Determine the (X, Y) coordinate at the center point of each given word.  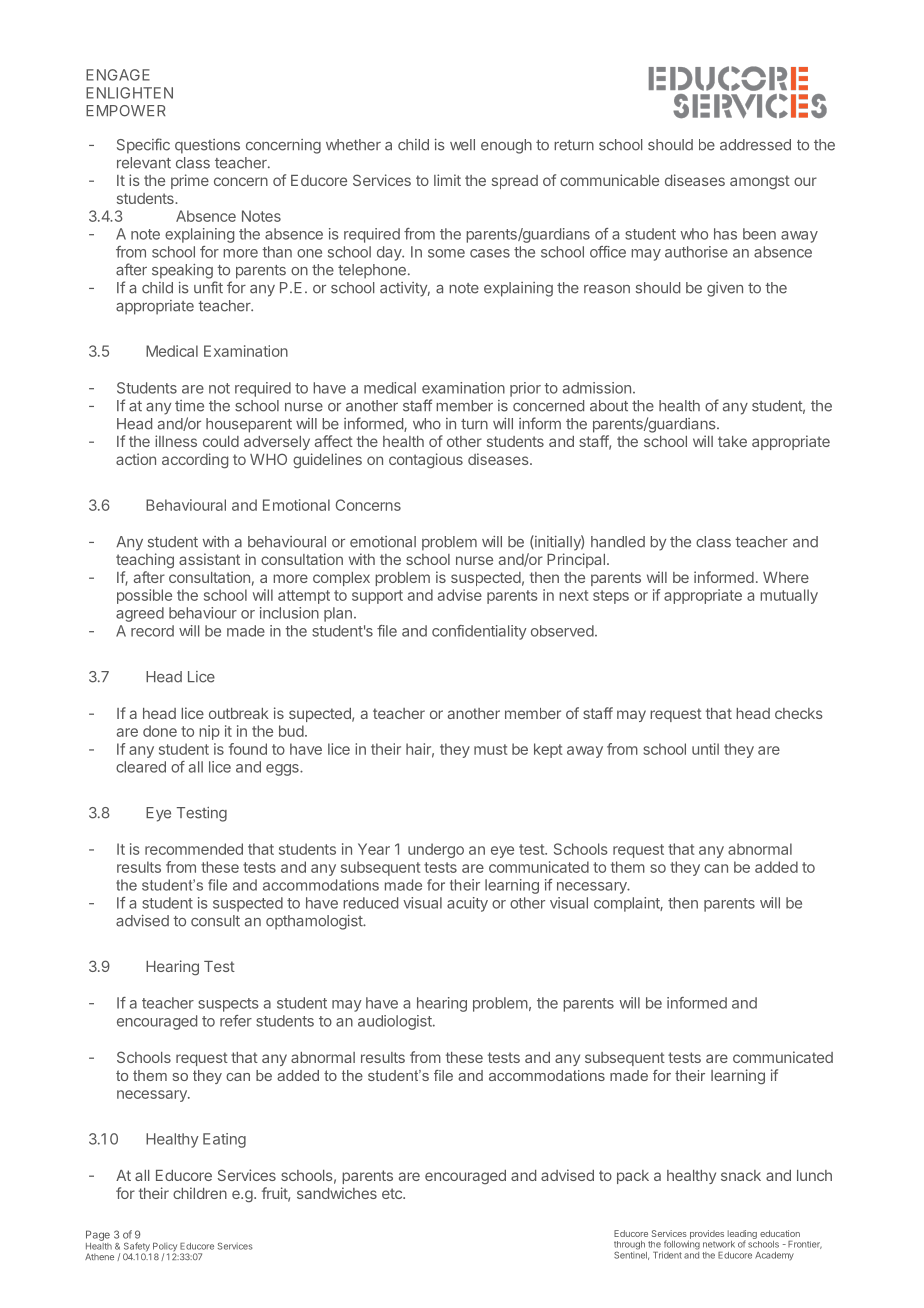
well (462, 145)
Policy (165, 1248)
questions (207, 146)
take (732, 441)
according (195, 461)
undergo (436, 850)
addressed (755, 145)
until (705, 749)
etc (393, 1193)
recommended (194, 849)
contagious (426, 461)
